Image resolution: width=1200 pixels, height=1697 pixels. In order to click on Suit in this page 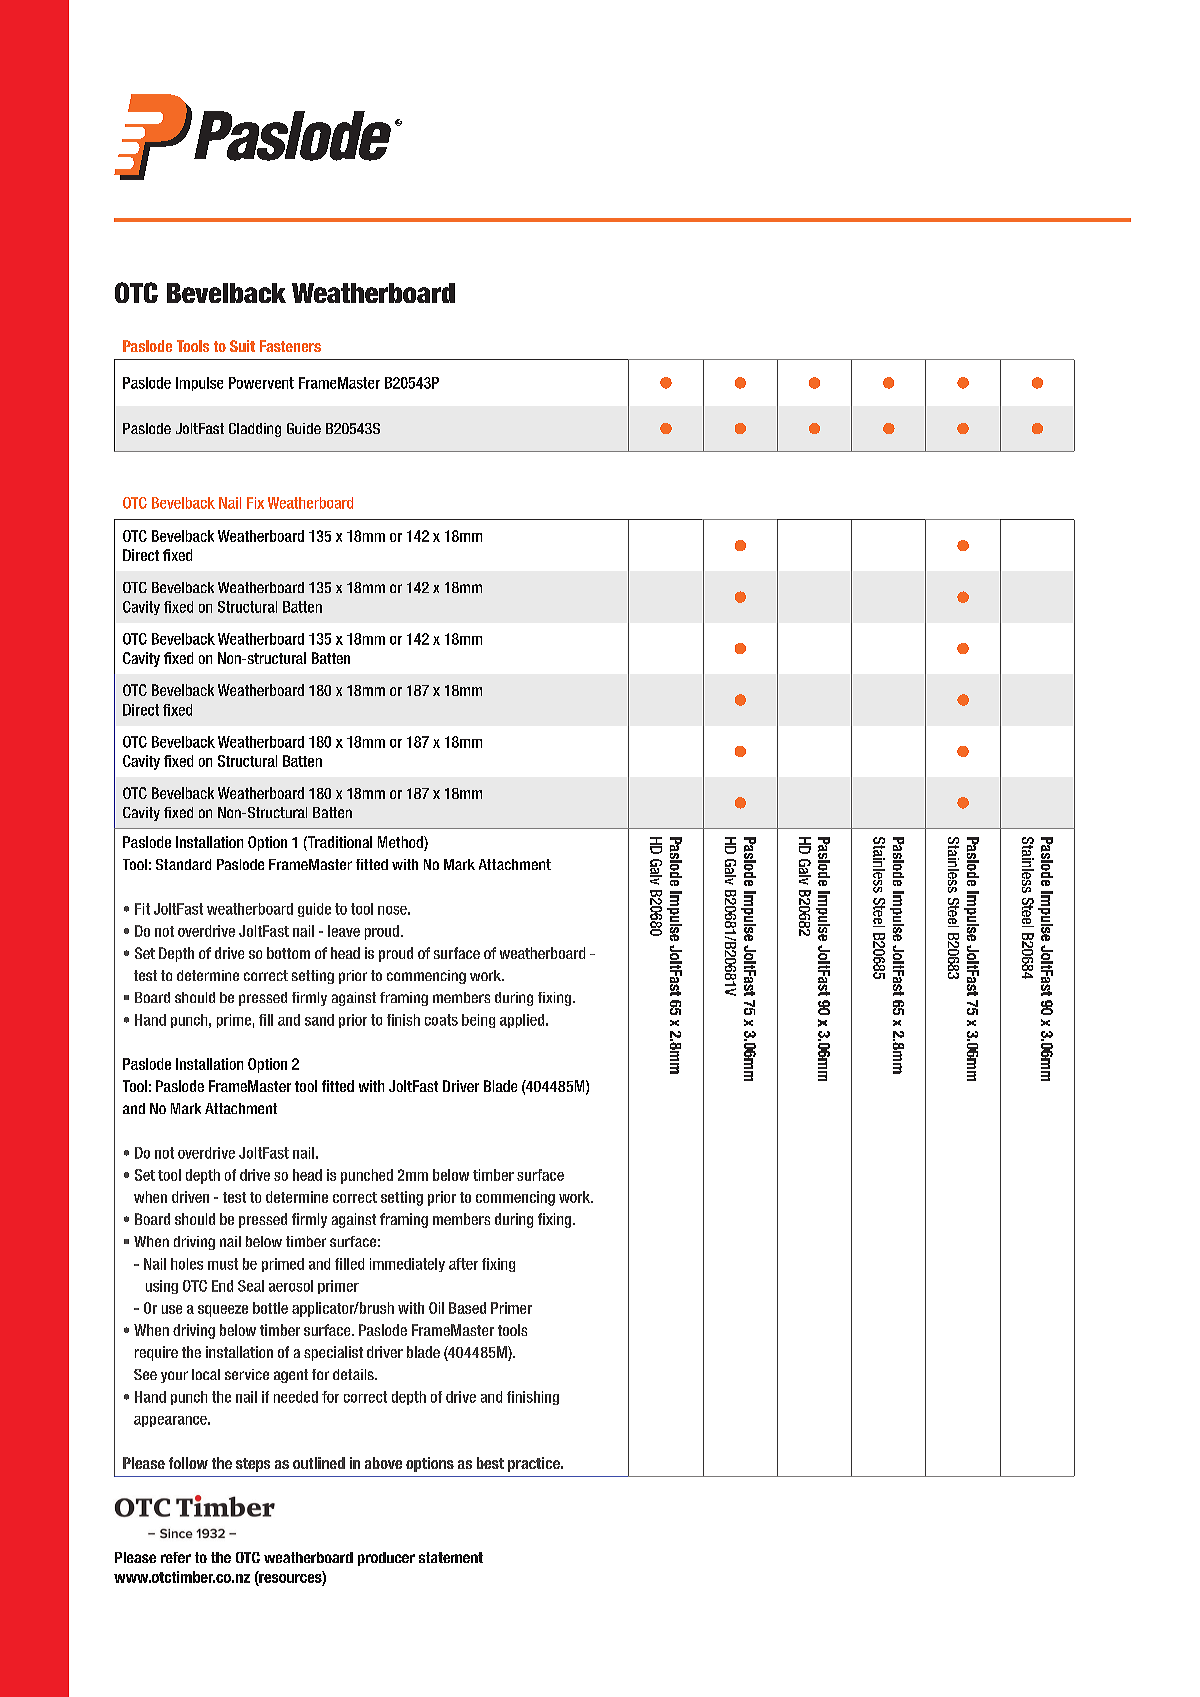, I will do `click(242, 346)`.
